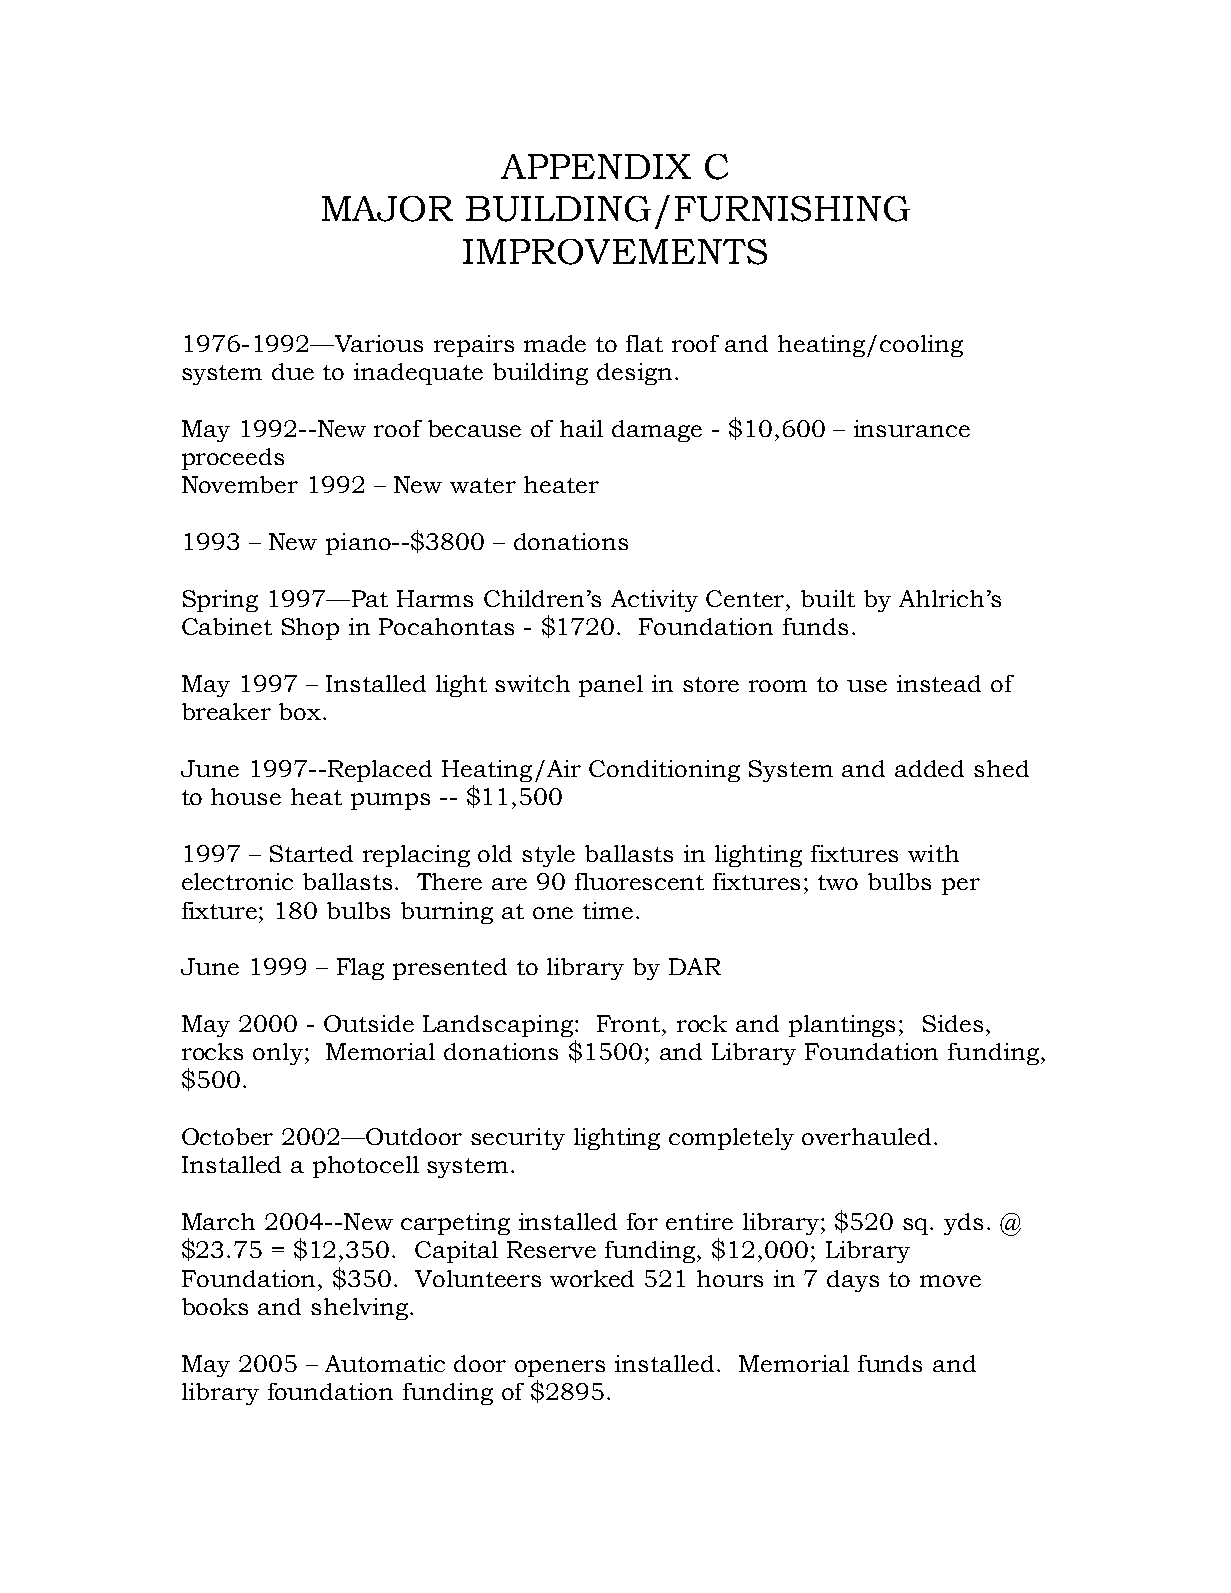  What do you see at coordinates (950, 1281) in the page?
I see `move` at bounding box center [950, 1281].
